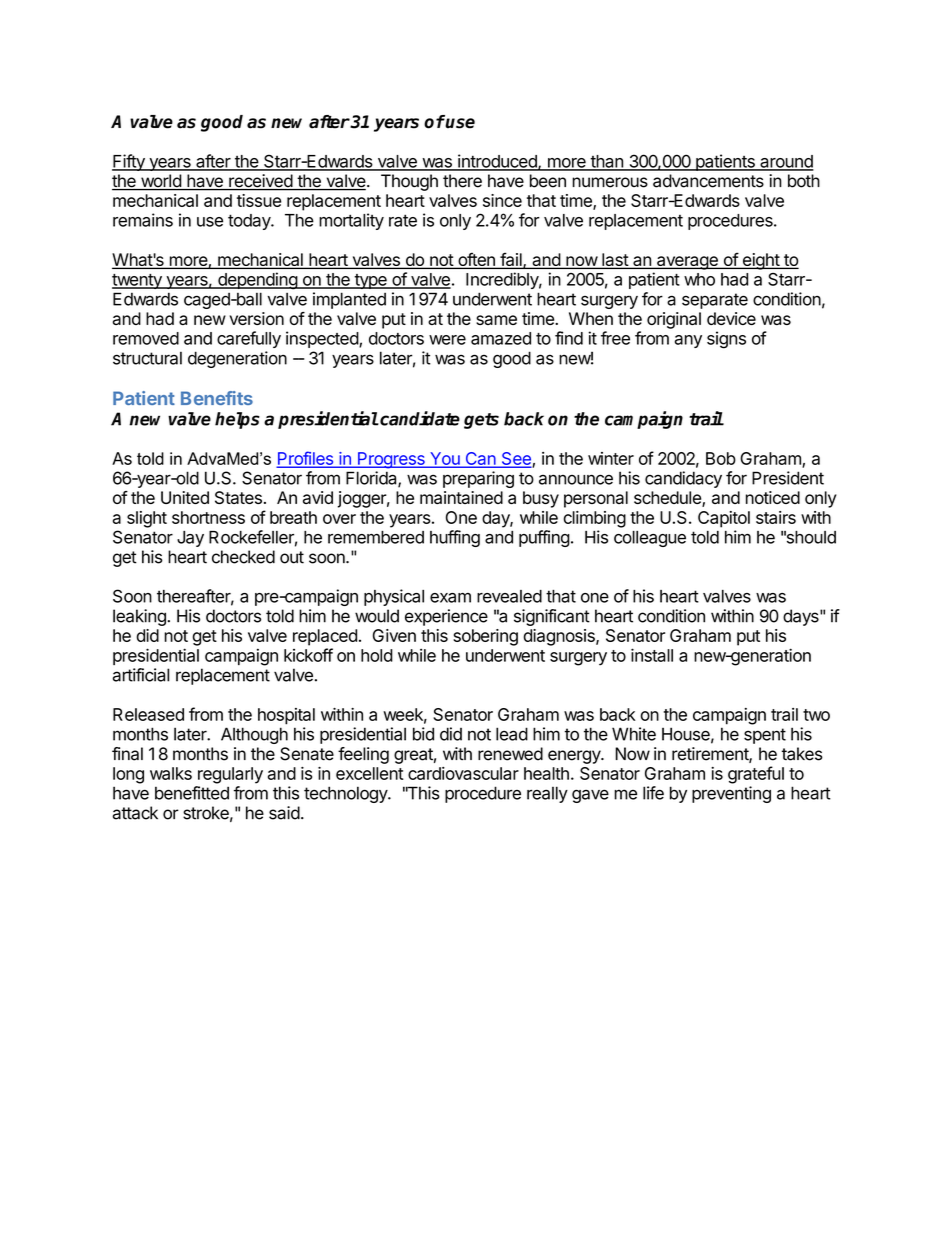 Image resolution: width=952 pixels, height=1233 pixels. What do you see at coordinates (217, 398) in the page?
I see `Benefits` at bounding box center [217, 398].
